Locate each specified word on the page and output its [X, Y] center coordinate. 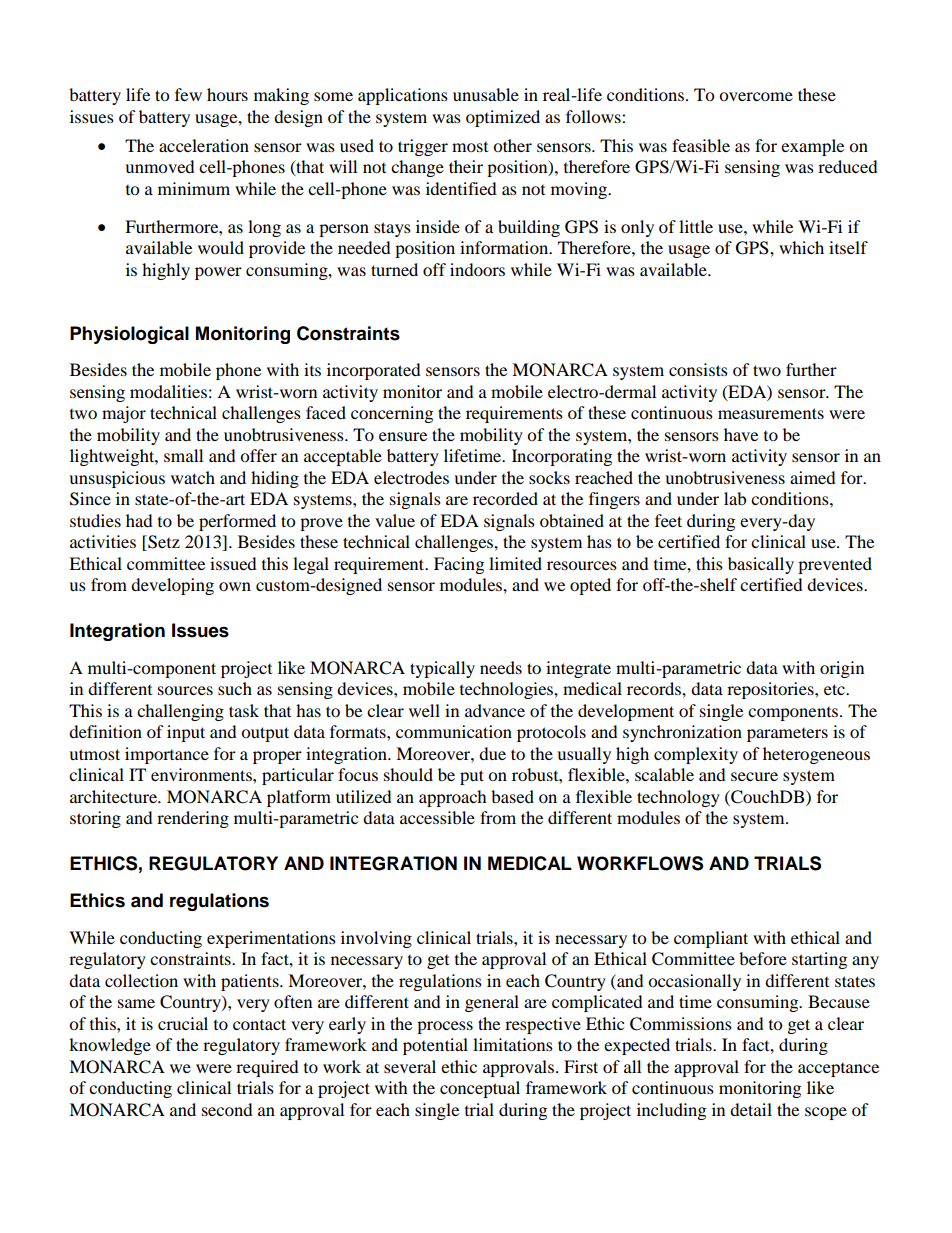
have [741, 434]
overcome [756, 96]
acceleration [204, 145]
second [227, 1109]
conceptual [480, 1089]
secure [754, 776]
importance [167, 755]
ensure [403, 436]
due [492, 753]
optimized [503, 118]
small [183, 455]
